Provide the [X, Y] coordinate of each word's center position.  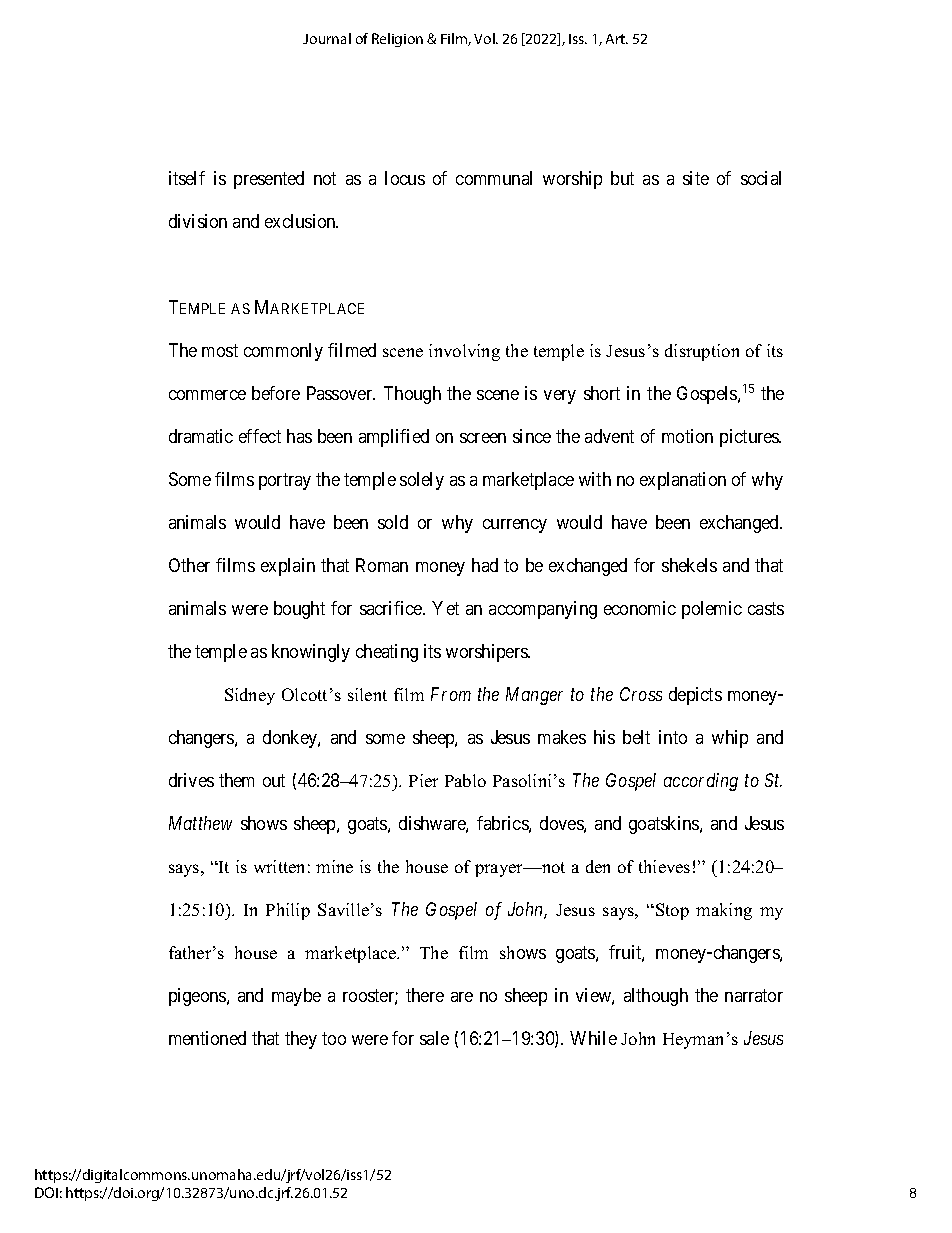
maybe [296, 997]
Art [617, 39]
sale [434, 1038]
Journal [327, 38]
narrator [754, 995]
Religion [397, 40]
